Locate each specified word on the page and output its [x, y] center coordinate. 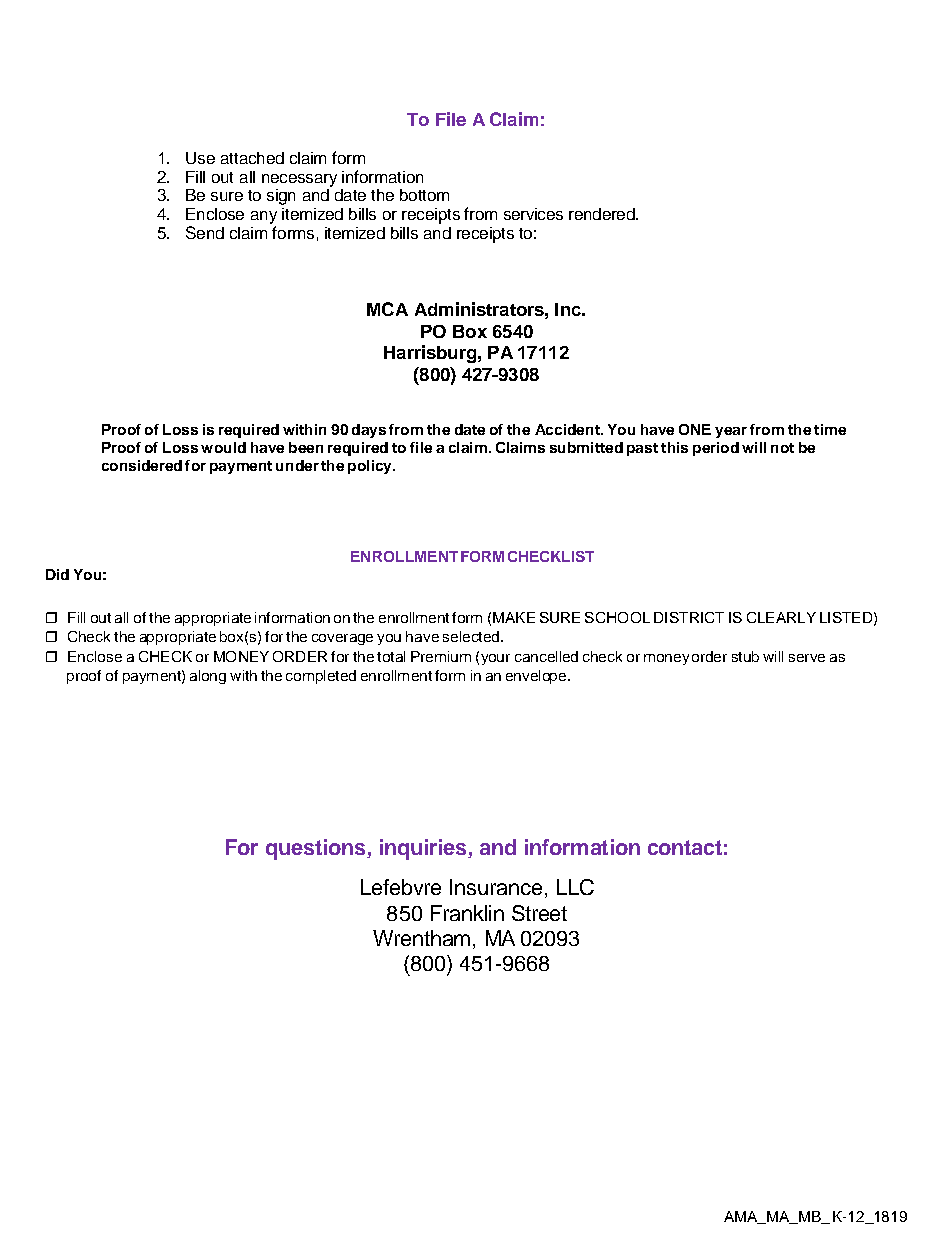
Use [200, 158]
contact [685, 847]
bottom [424, 195]
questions [317, 849]
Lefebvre [401, 887]
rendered [603, 214]
